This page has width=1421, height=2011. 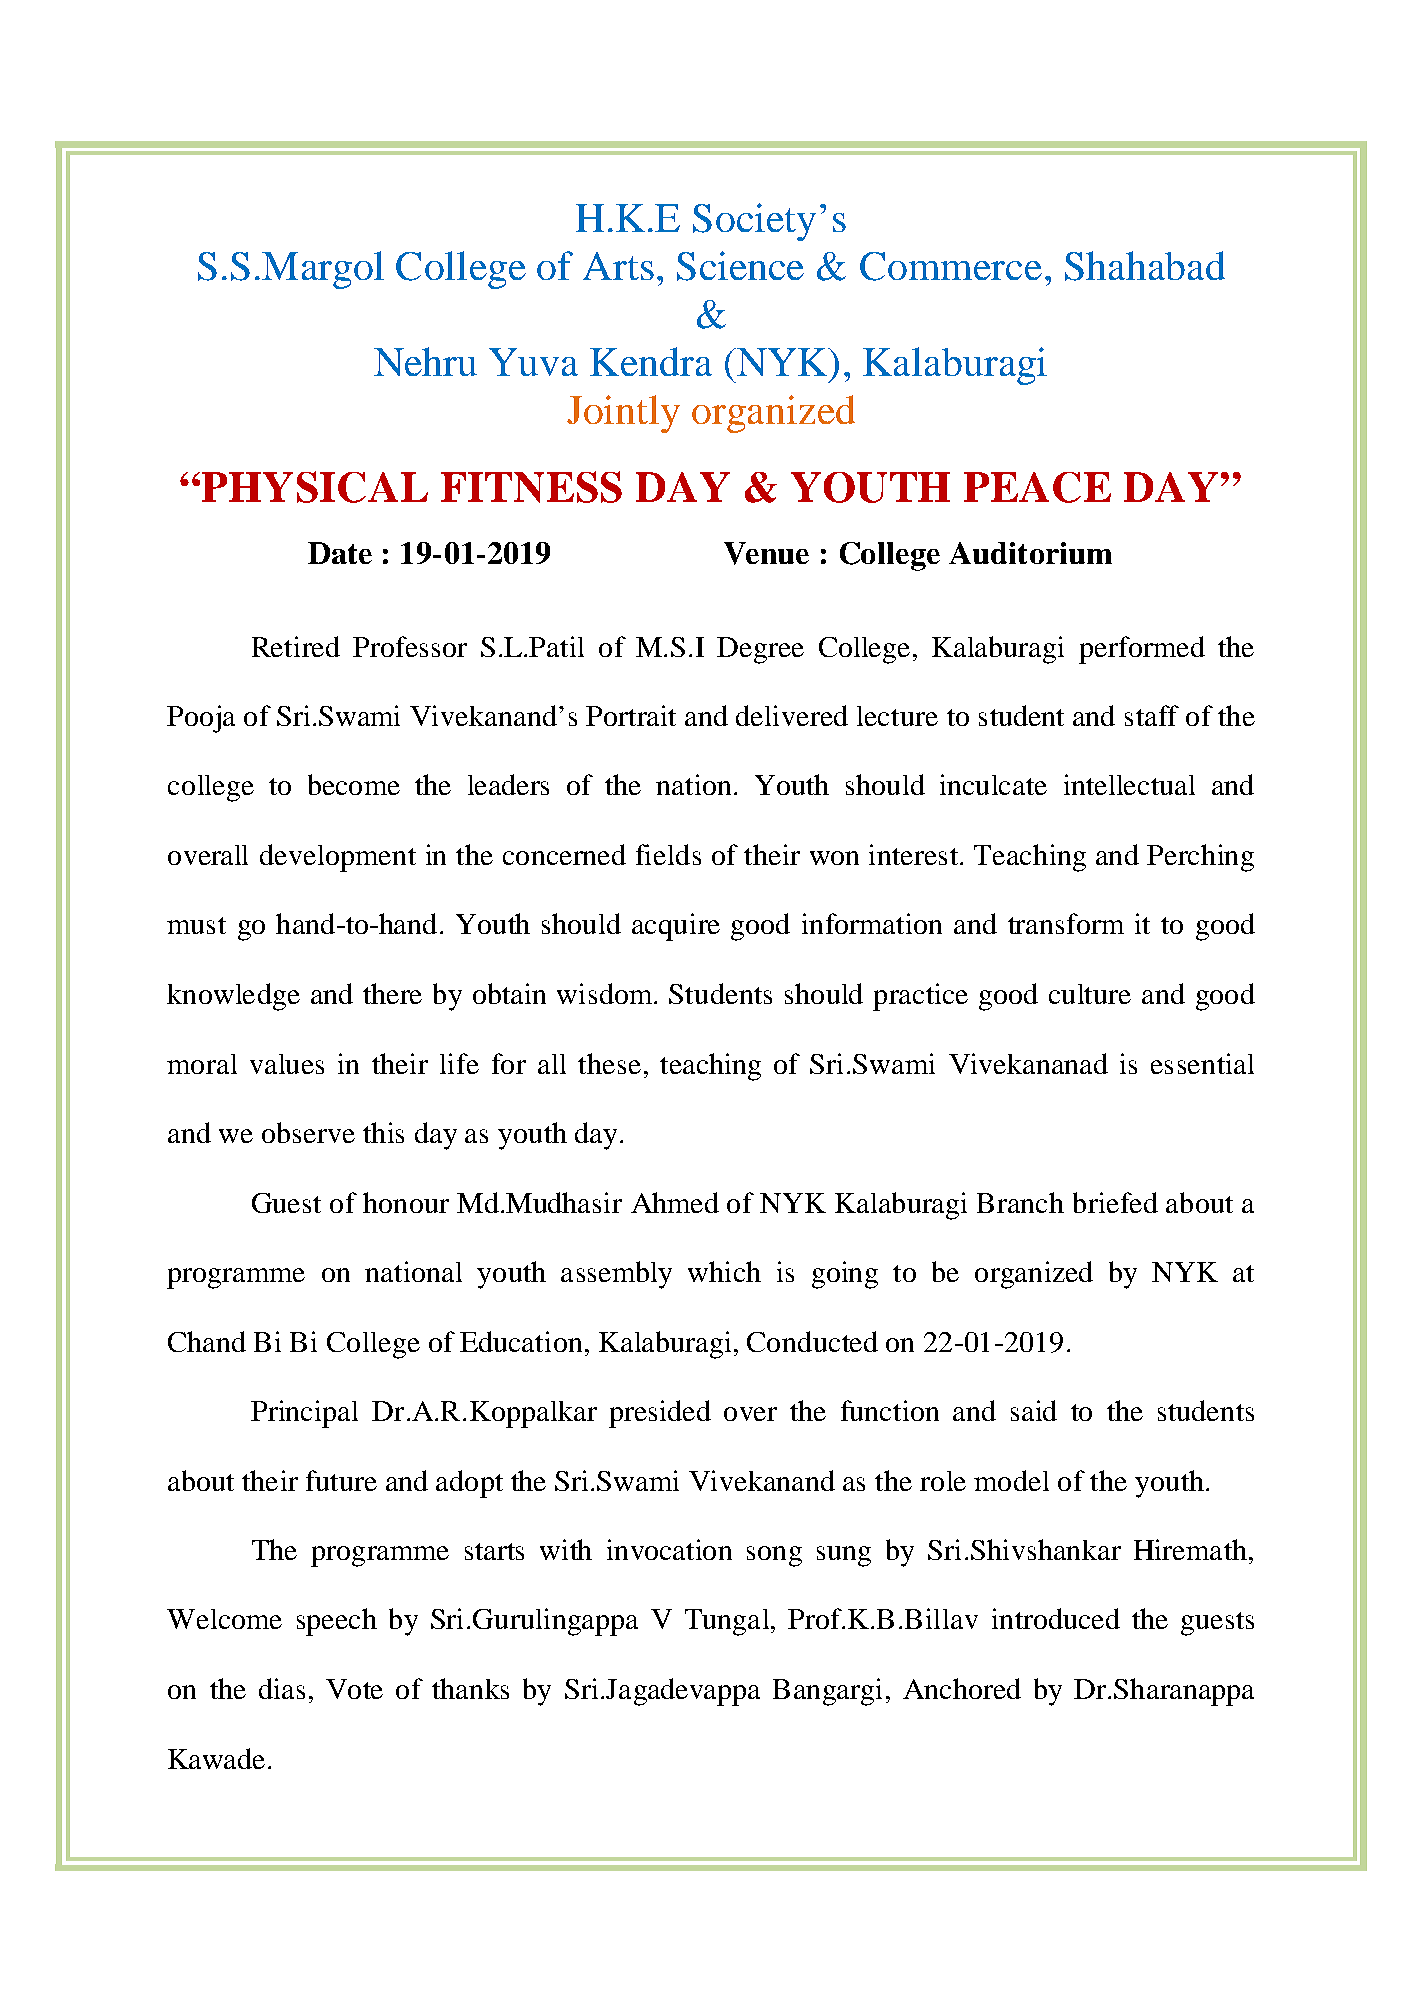 What do you see at coordinates (425, 361) in the page?
I see `Nehru` at bounding box center [425, 361].
